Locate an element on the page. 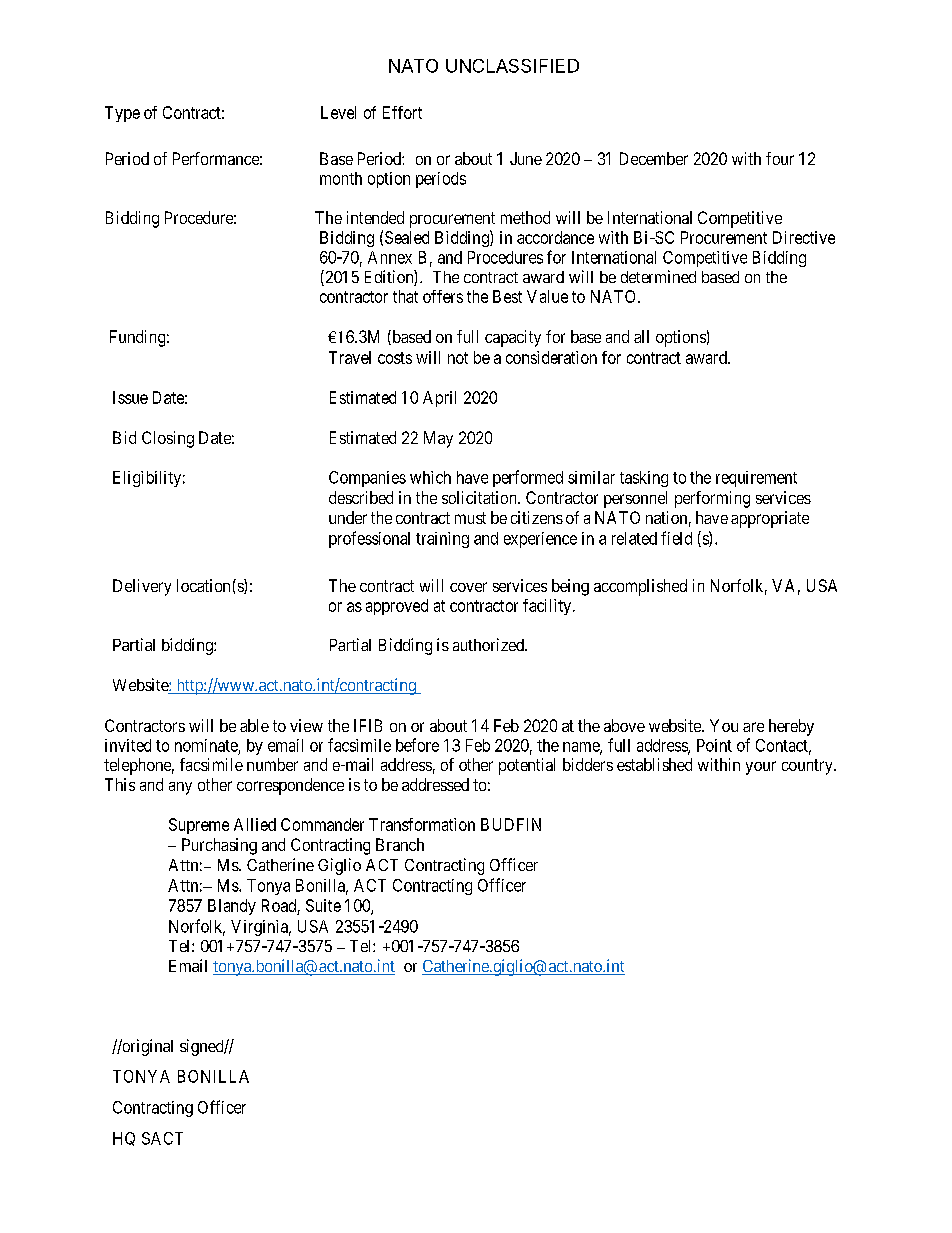 This document has height=1233, width=952. Type is located at coordinates (122, 114).
